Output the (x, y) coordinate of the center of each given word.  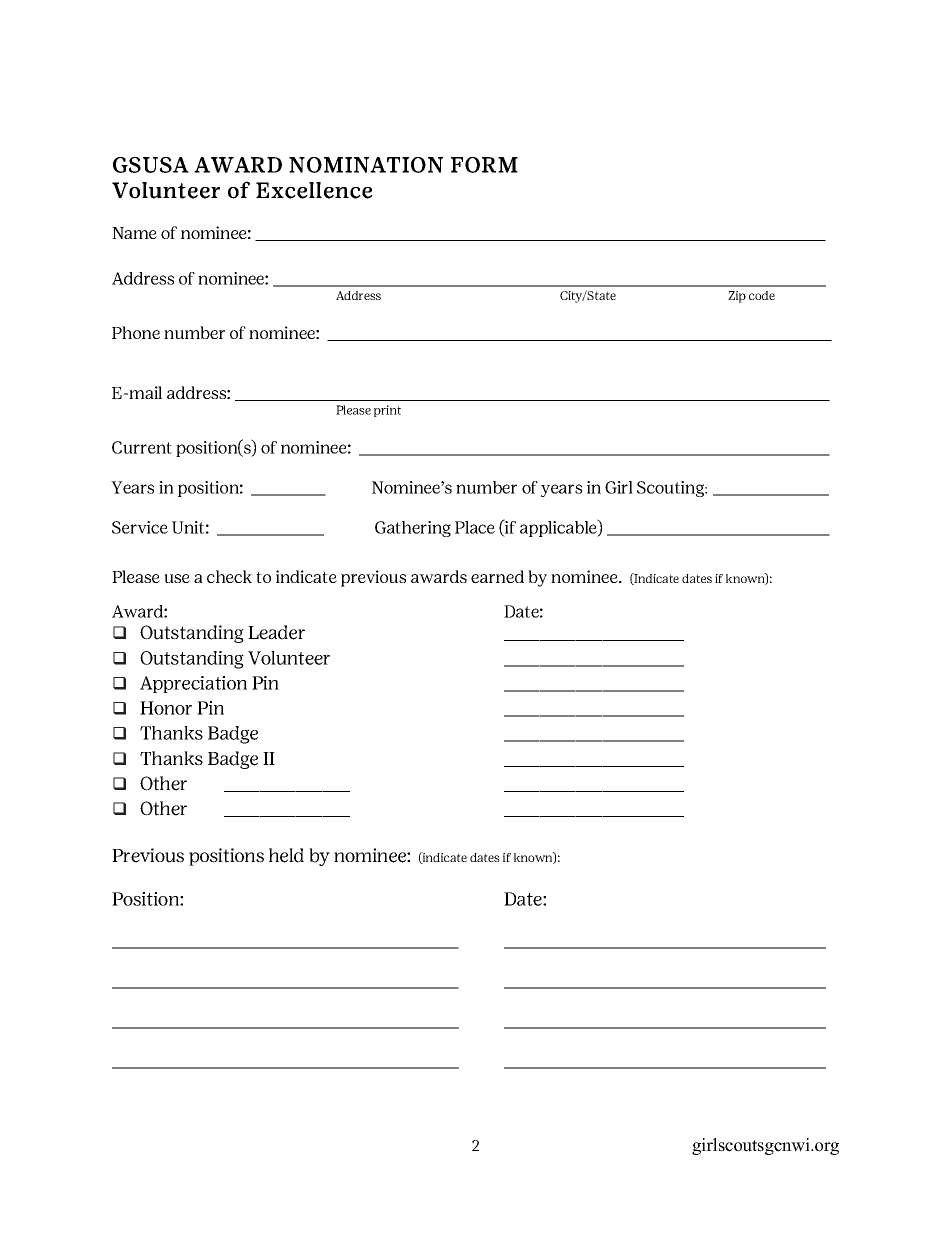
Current (142, 447)
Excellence (314, 190)
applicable (559, 528)
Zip (737, 297)
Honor (166, 708)
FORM (484, 165)
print (387, 411)
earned (497, 576)
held (286, 855)
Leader (276, 632)
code (762, 295)
